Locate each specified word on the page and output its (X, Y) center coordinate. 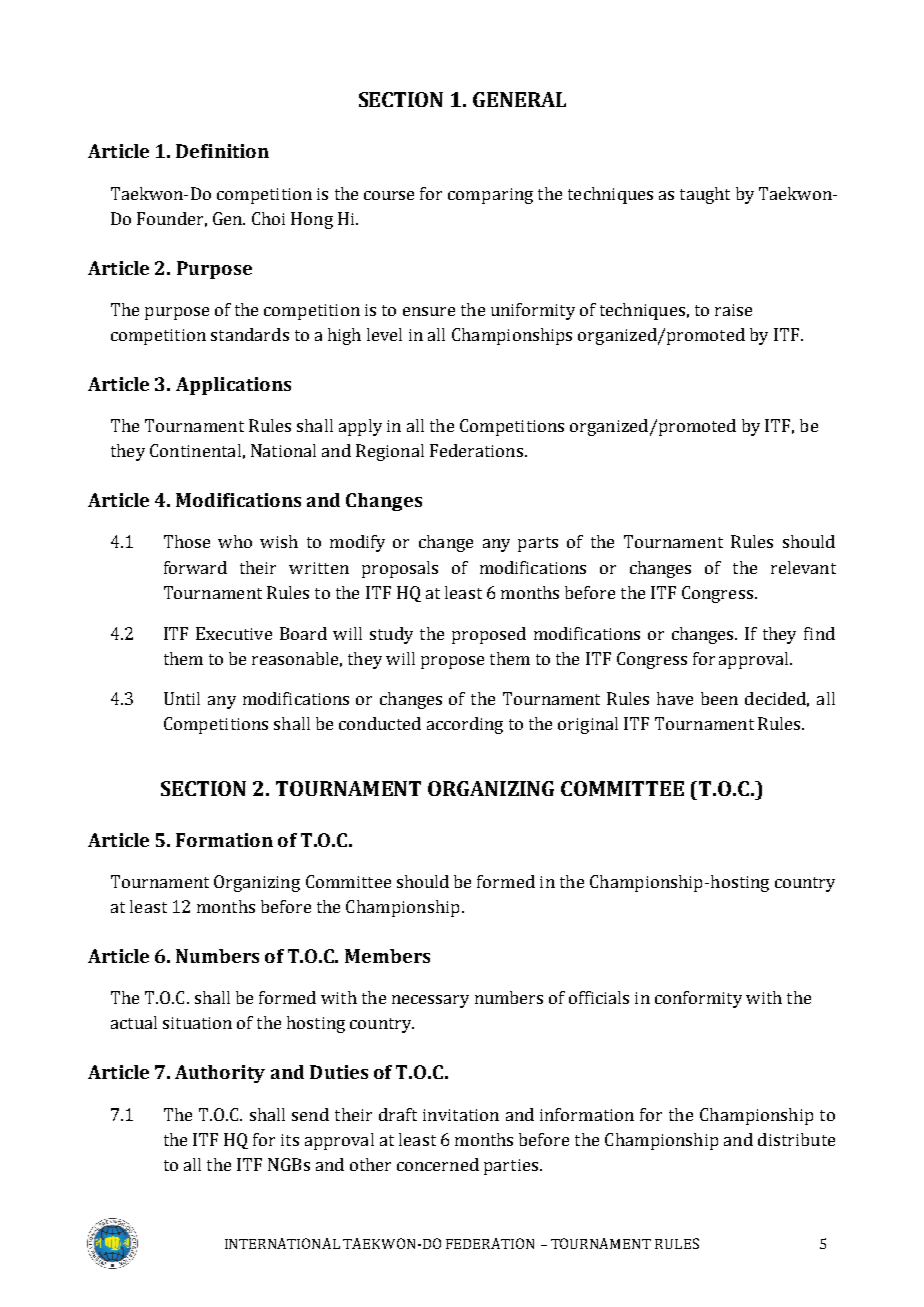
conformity (698, 999)
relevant (803, 567)
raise (733, 310)
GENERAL (519, 99)
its (290, 1140)
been (719, 698)
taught (705, 195)
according (465, 725)
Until (182, 698)
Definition (222, 151)
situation (197, 1023)
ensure (429, 311)
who (235, 541)
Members (387, 956)
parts (538, 544)
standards (250, 334)
